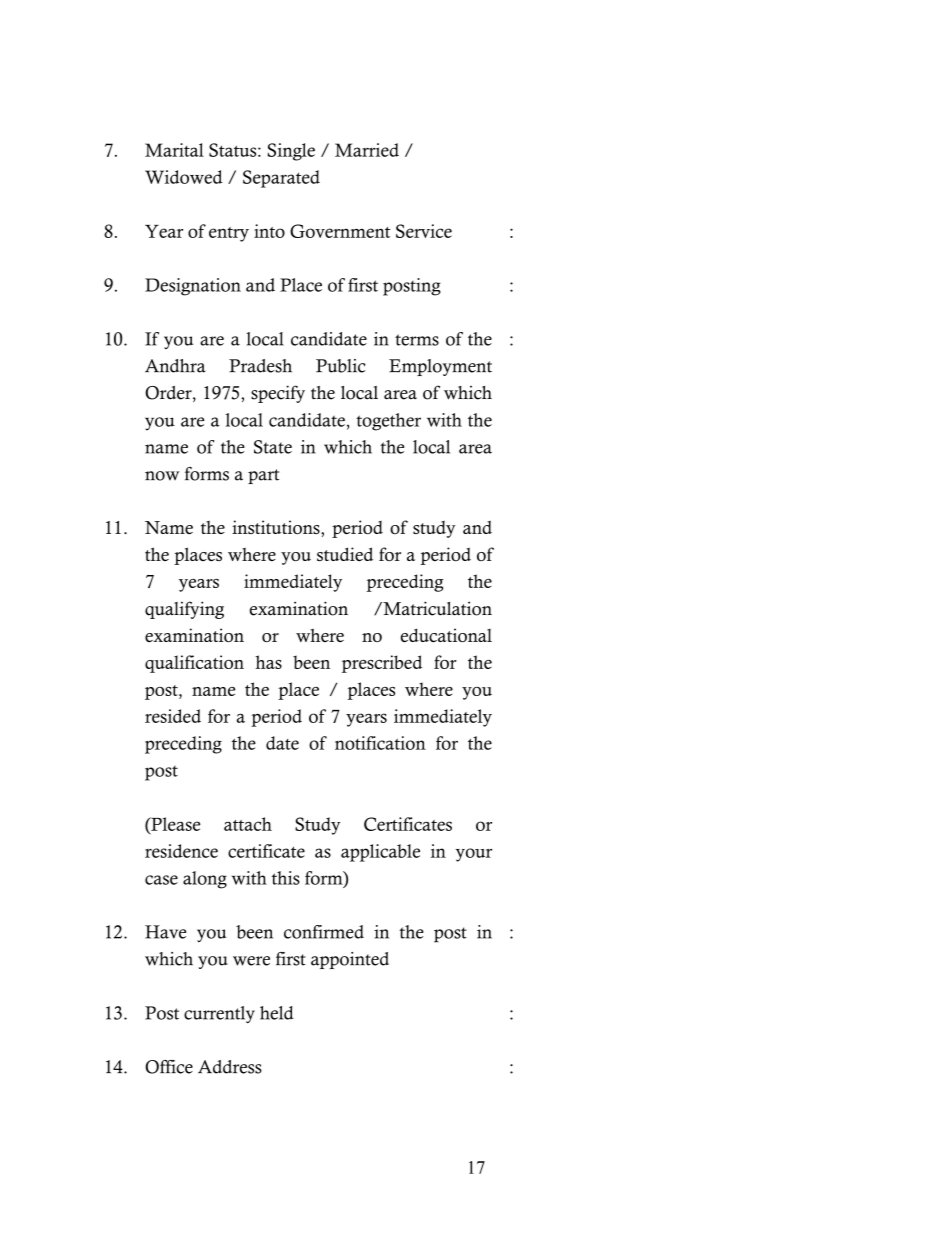  What do you see at coordinates (291, 152) in the image?
I see `Single` at bounding box center [291, 152].
